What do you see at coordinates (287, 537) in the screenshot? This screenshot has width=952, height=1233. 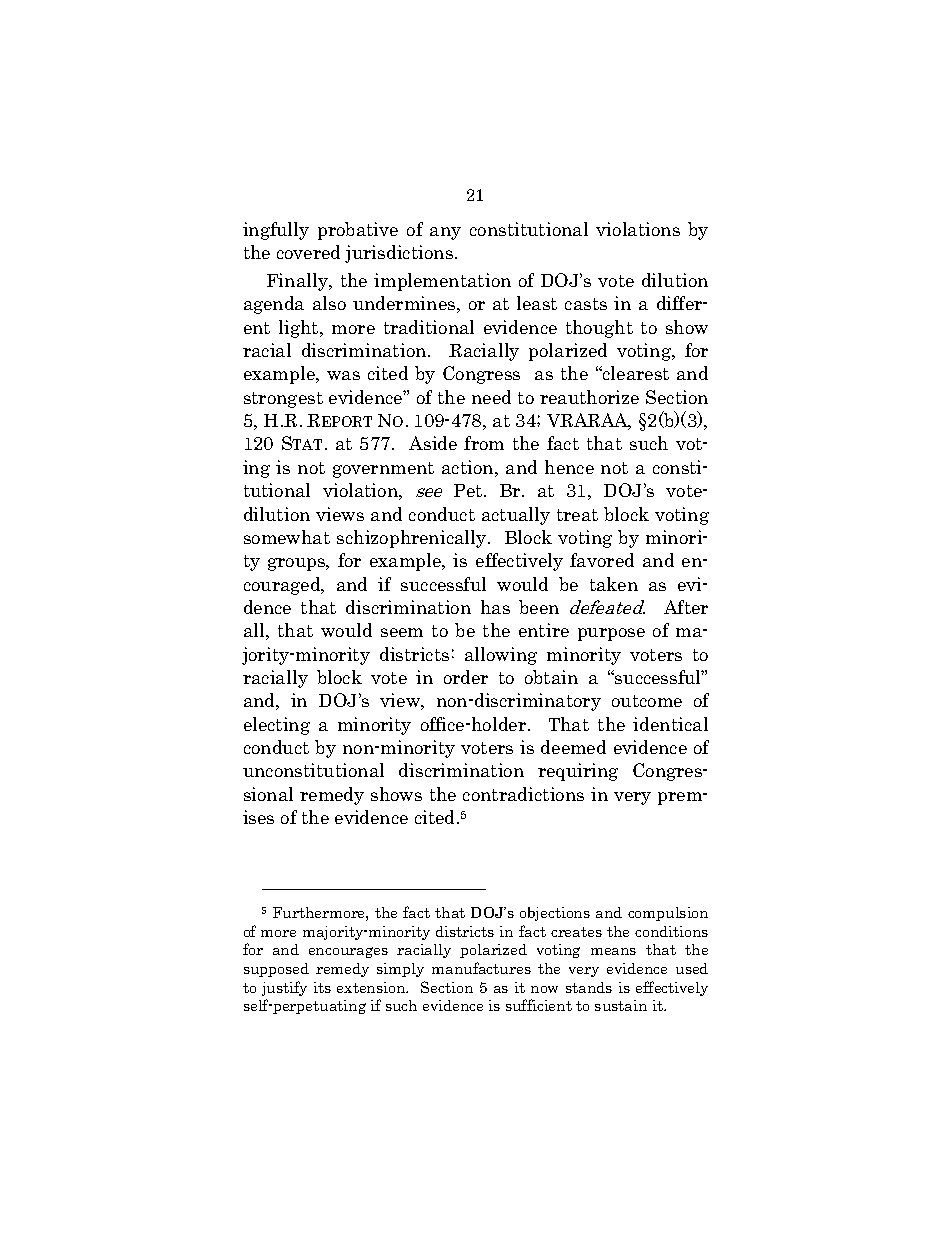 I see `somewhat` at bounding box center [287, 537].
